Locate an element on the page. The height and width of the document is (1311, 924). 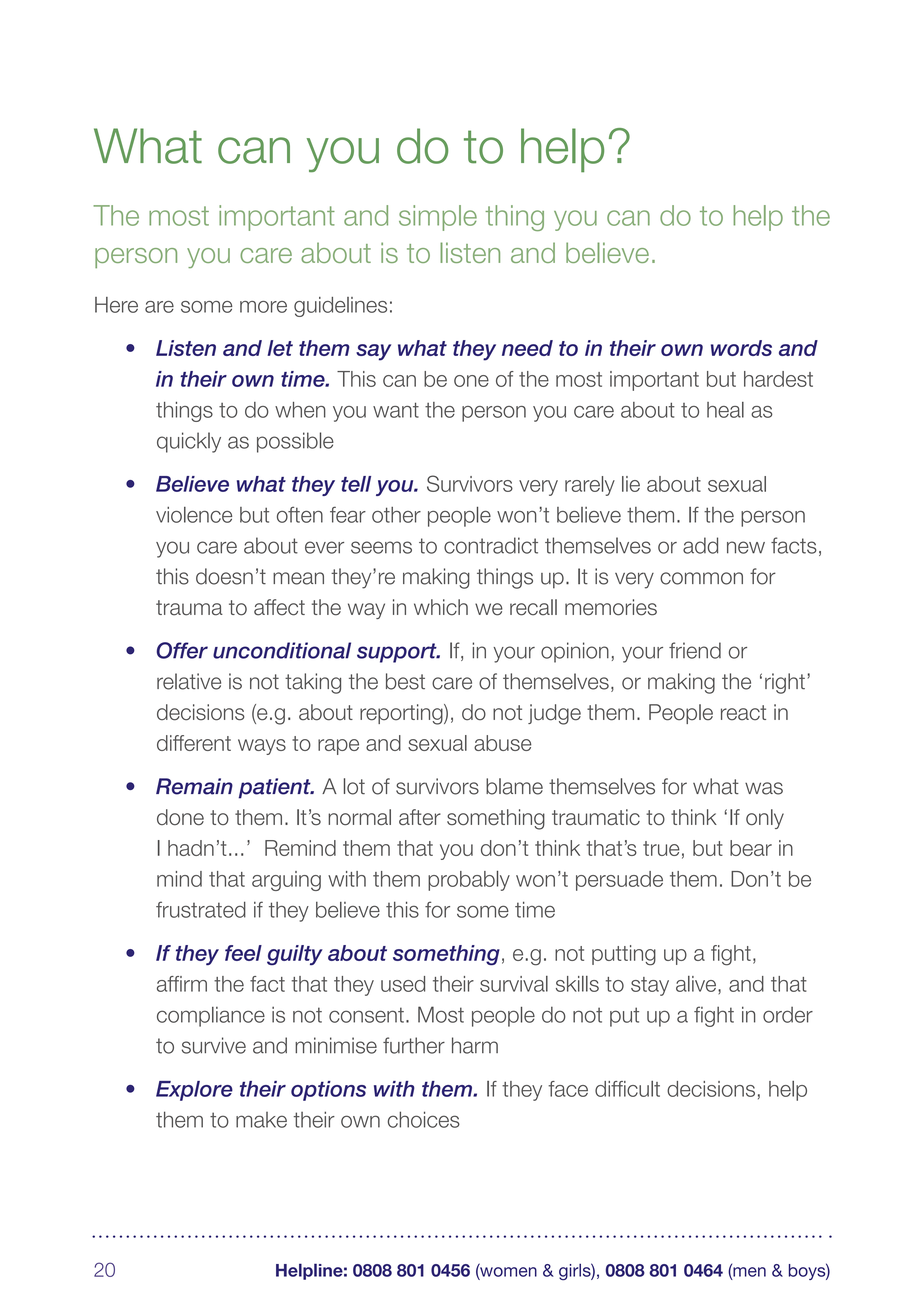
friend is located at coordinates (695, 650).
